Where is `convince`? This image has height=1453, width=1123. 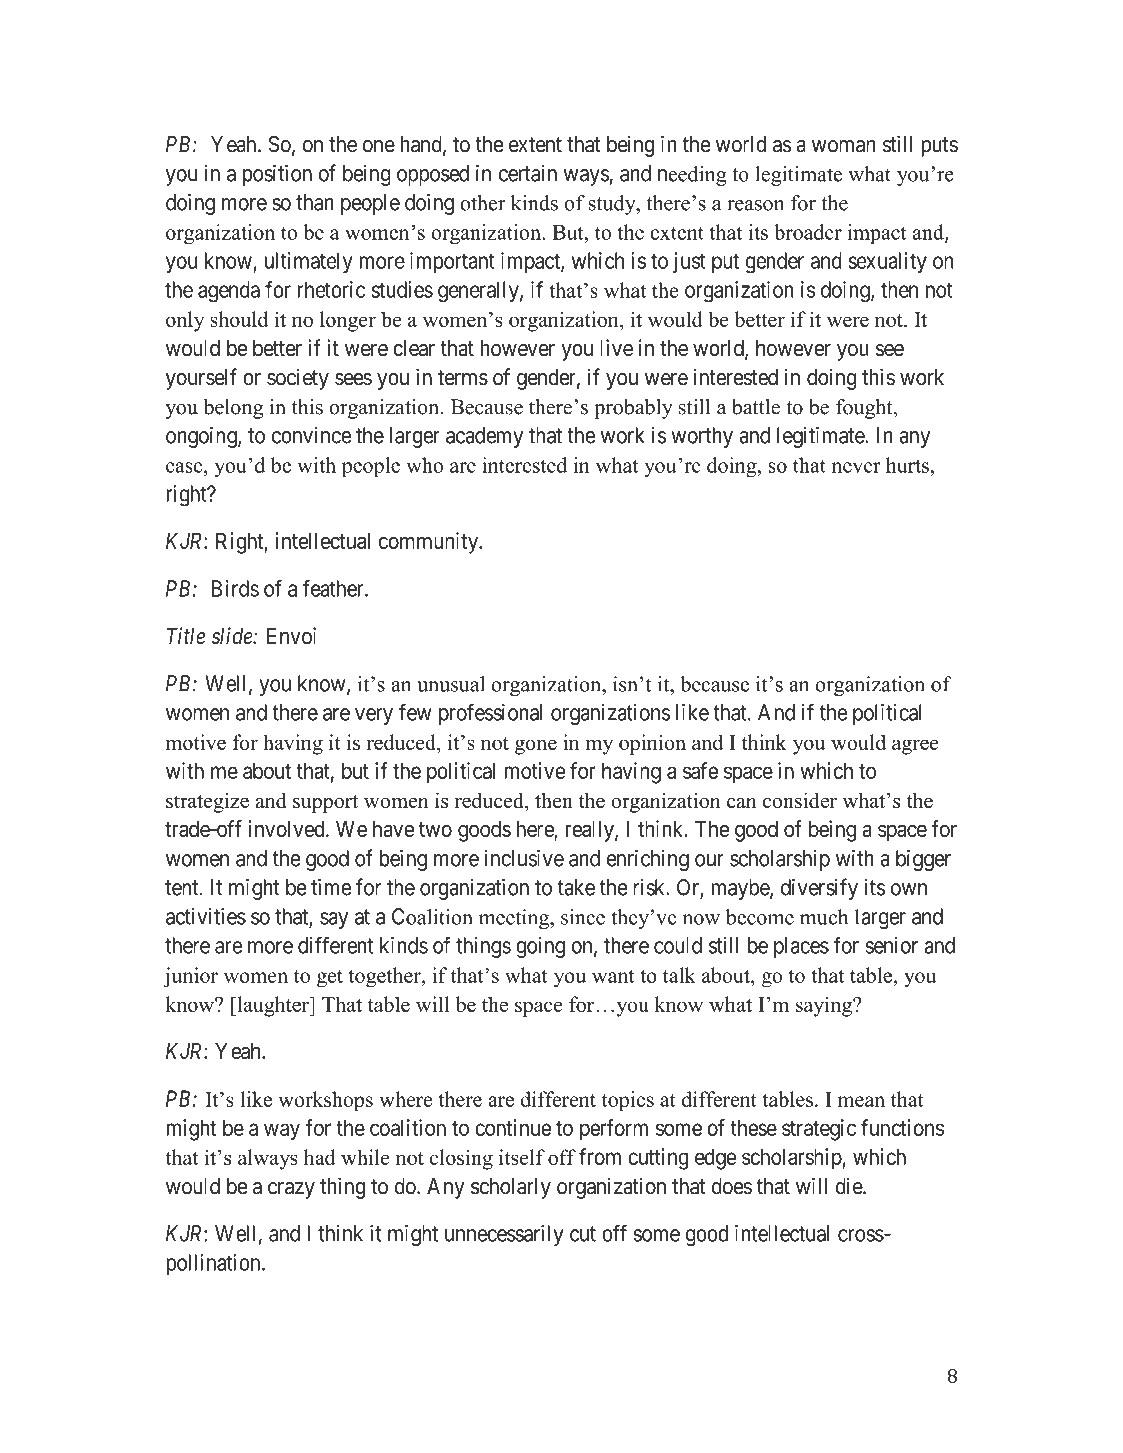
convince is located at coordinates (311, 435).
